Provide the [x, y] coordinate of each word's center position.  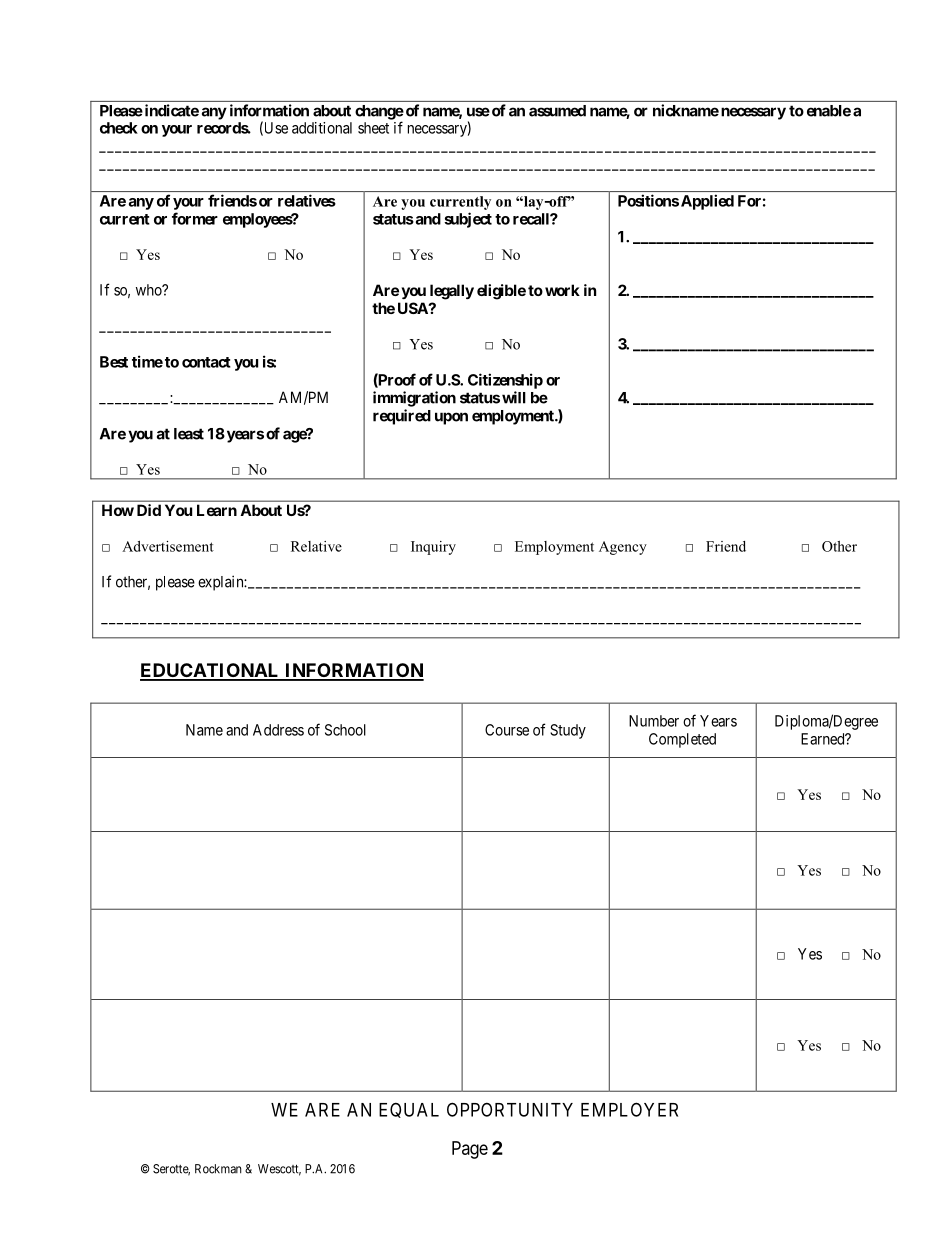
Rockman [218, 1169]
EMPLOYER [629, 1109]
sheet [373, 128]
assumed [557, 111]
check [119, 128]
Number [654, 721]
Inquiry [433, 548]
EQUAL [409, 1110]
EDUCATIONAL [211, 671]
